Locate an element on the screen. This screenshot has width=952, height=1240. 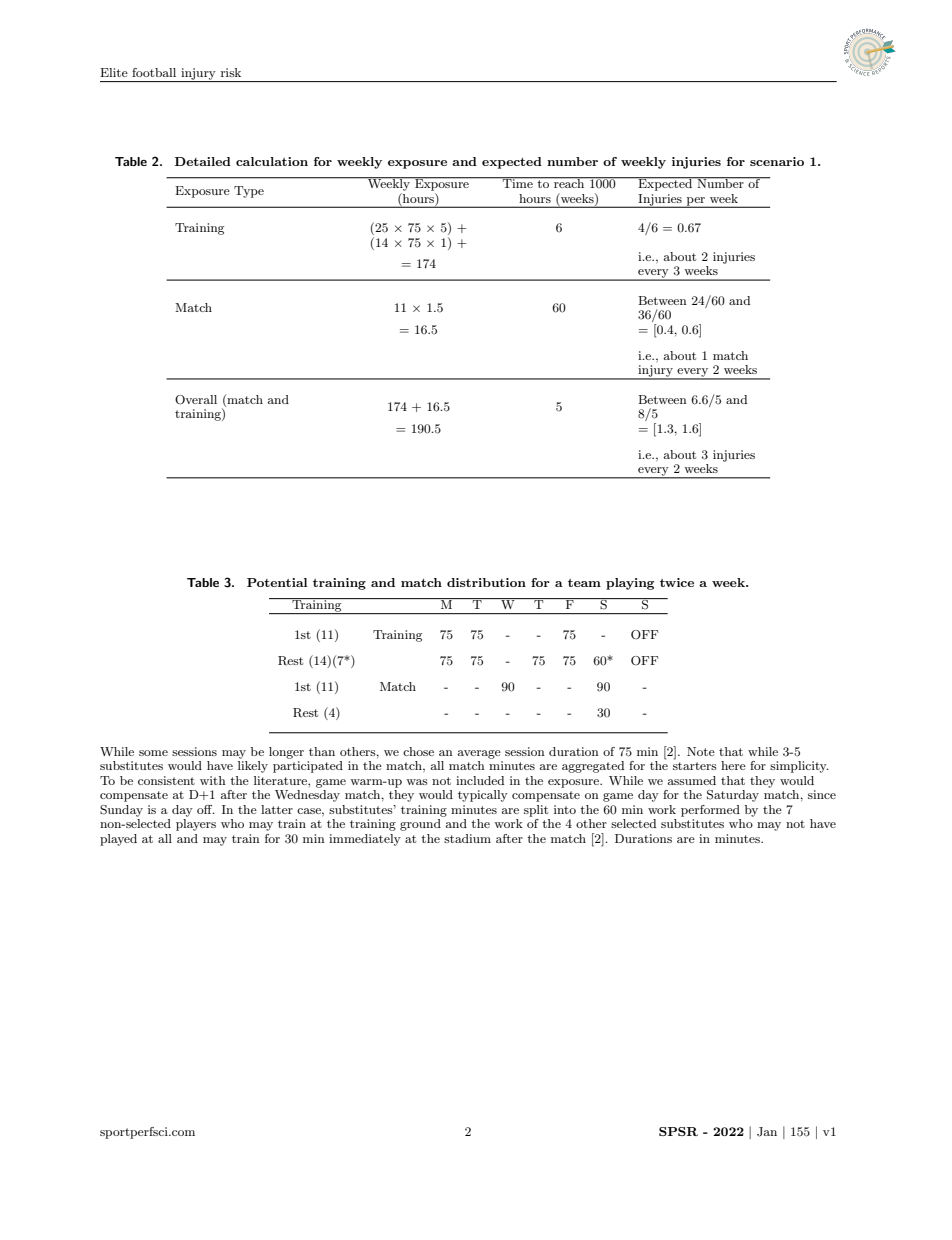
Time is located at coordinates (518, 182).
